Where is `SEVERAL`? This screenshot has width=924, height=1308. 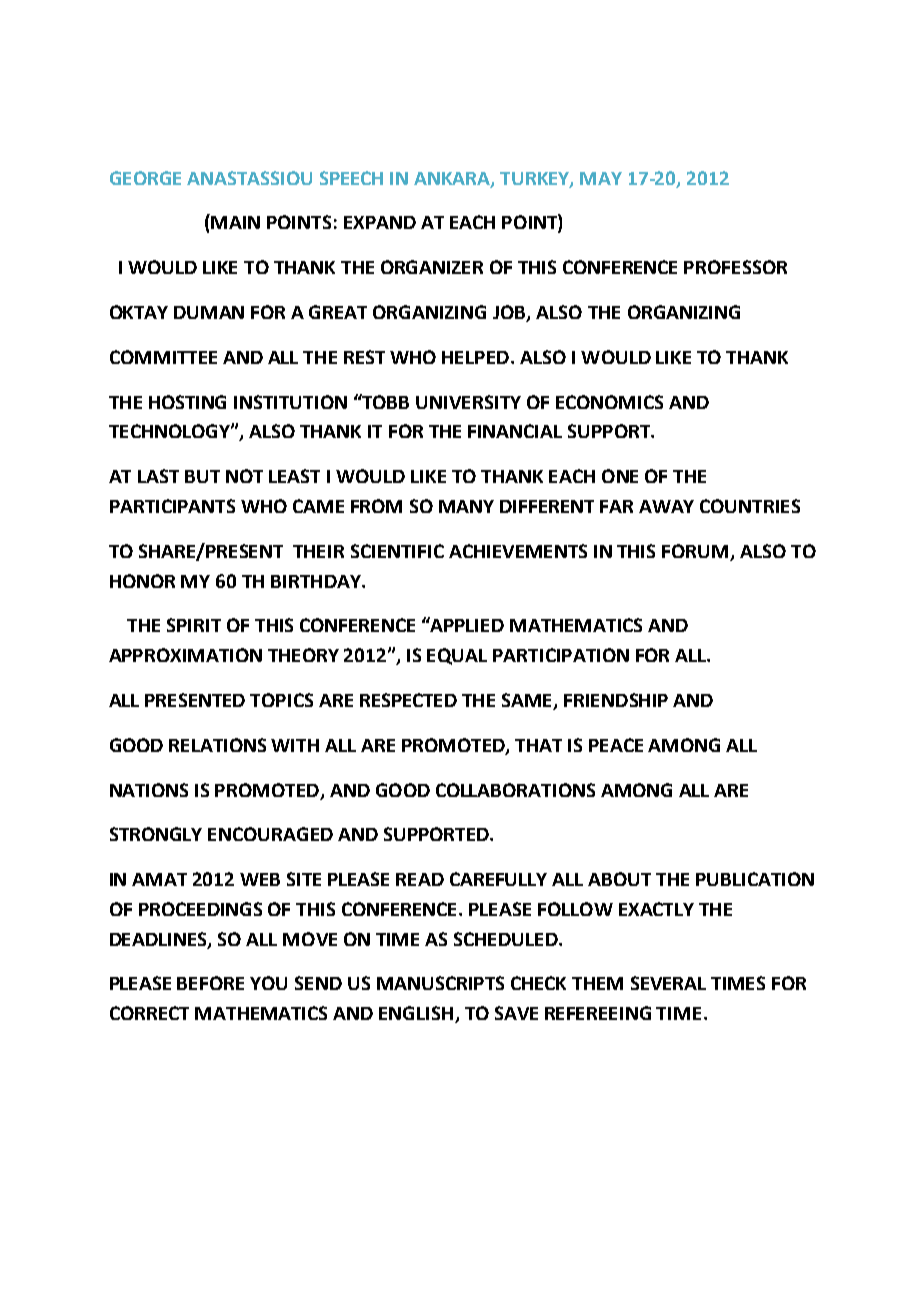 SEVERAL is located at coordinates (668, 983).
